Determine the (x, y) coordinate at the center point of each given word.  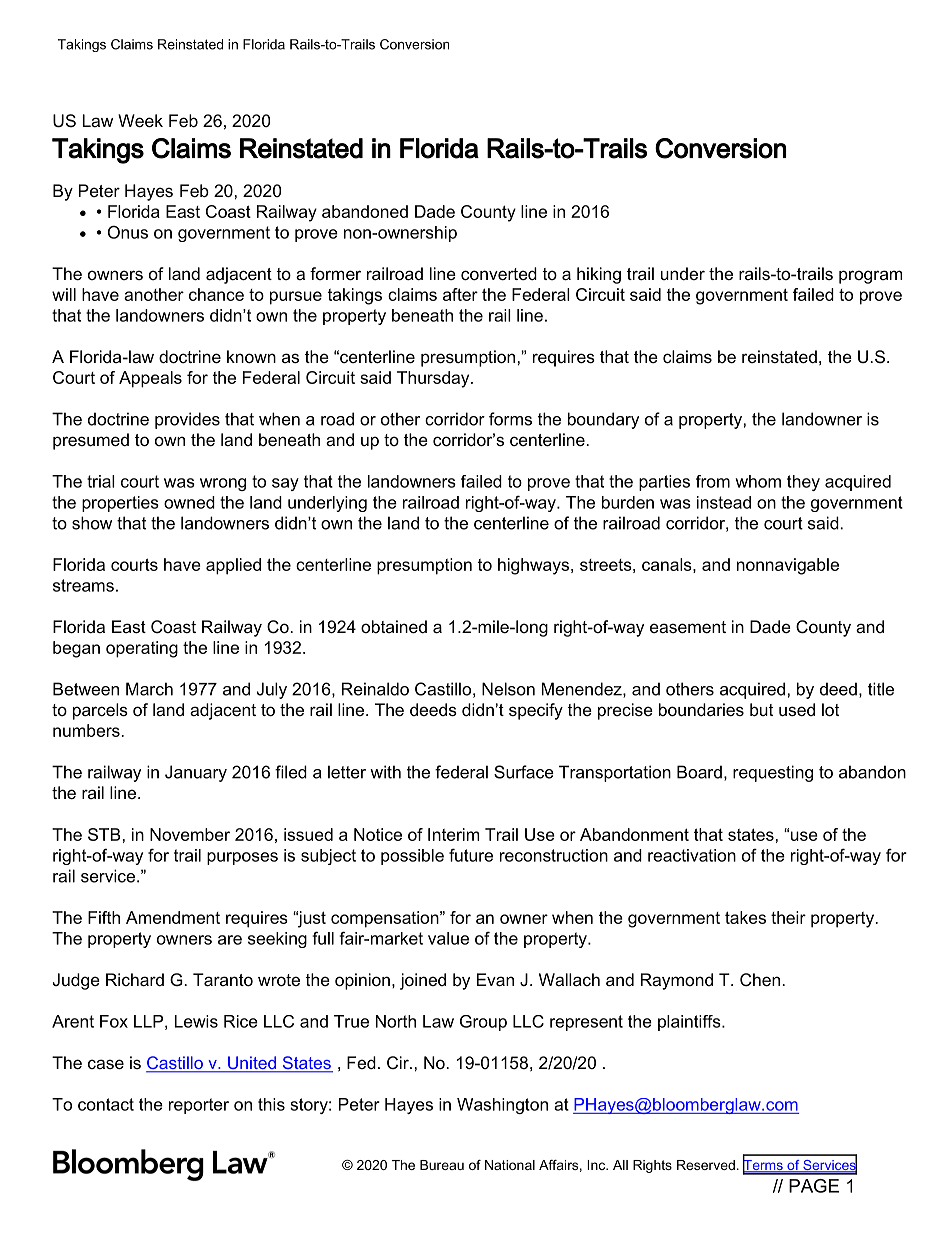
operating (142, 649)
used (797, 710)
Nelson (508, 689)
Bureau (442, 1165)
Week (140, 121)
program (870, 277)
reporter (199, 1106)
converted (499, 274)
